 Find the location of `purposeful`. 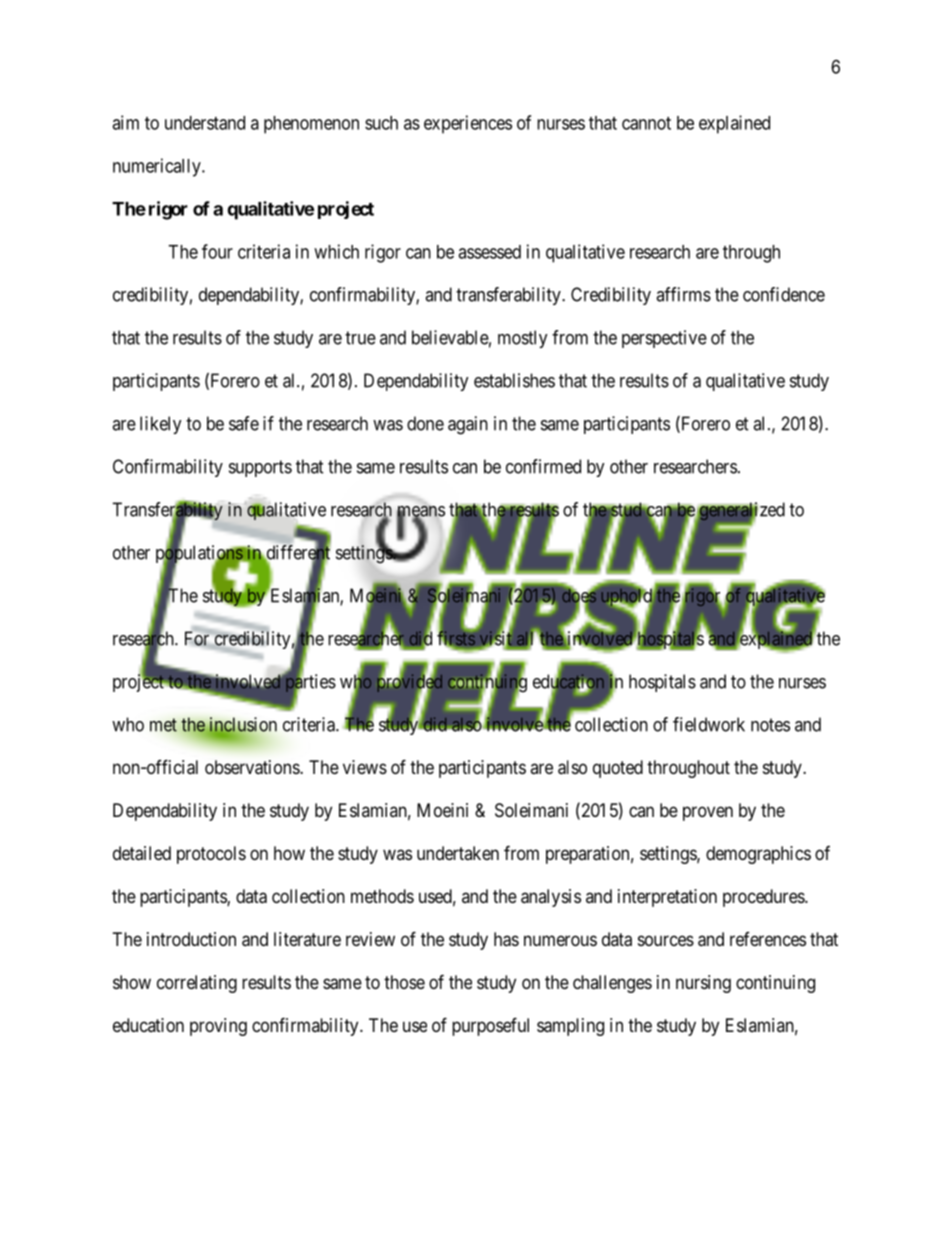

purposeful is located at coordinates (490, 1026).
